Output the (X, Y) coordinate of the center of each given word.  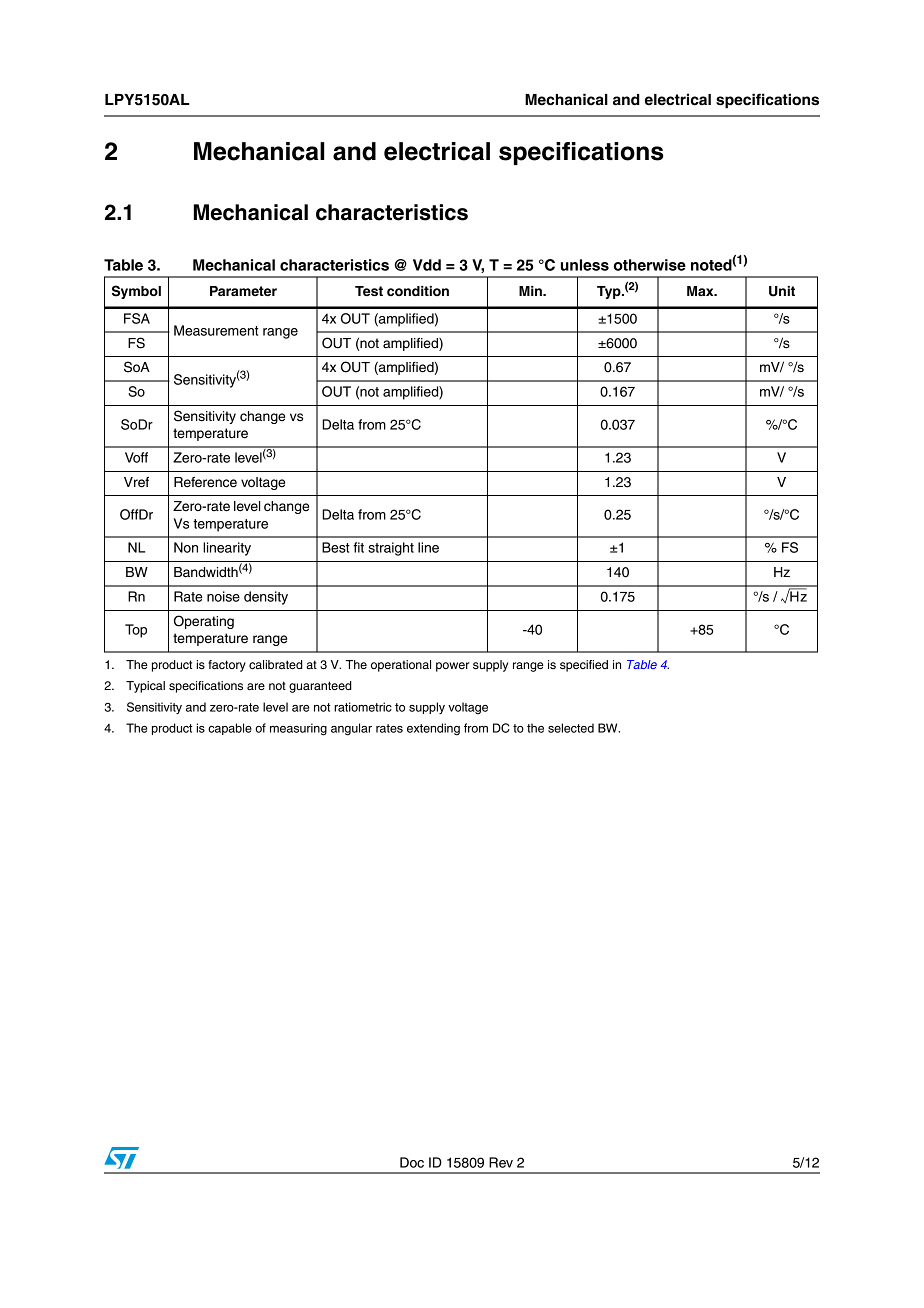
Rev (501, 1162)
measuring (298, 729)
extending (433, 729)
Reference (205, 482)
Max (701, 291)
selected (571, 728)
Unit (782, 291)
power (453, 667)
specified (584, 666)
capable (230, 729)
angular (351, 729)
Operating (204, 622)
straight (391, 549)
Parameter (243, 291)
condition (418, 291)
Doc (412, 1162)
